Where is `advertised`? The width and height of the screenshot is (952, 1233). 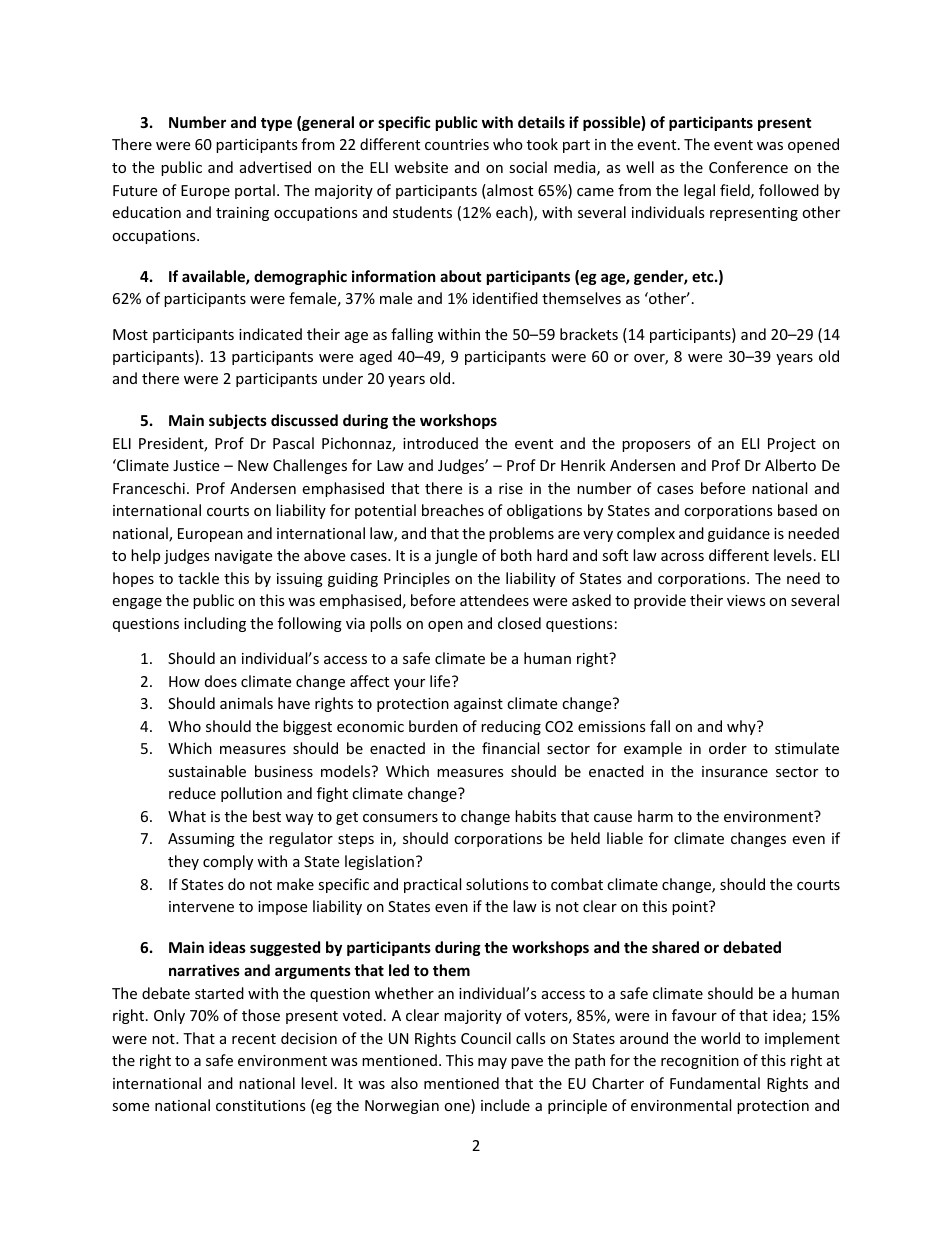
advertised is located at coordinates (275, 167).
